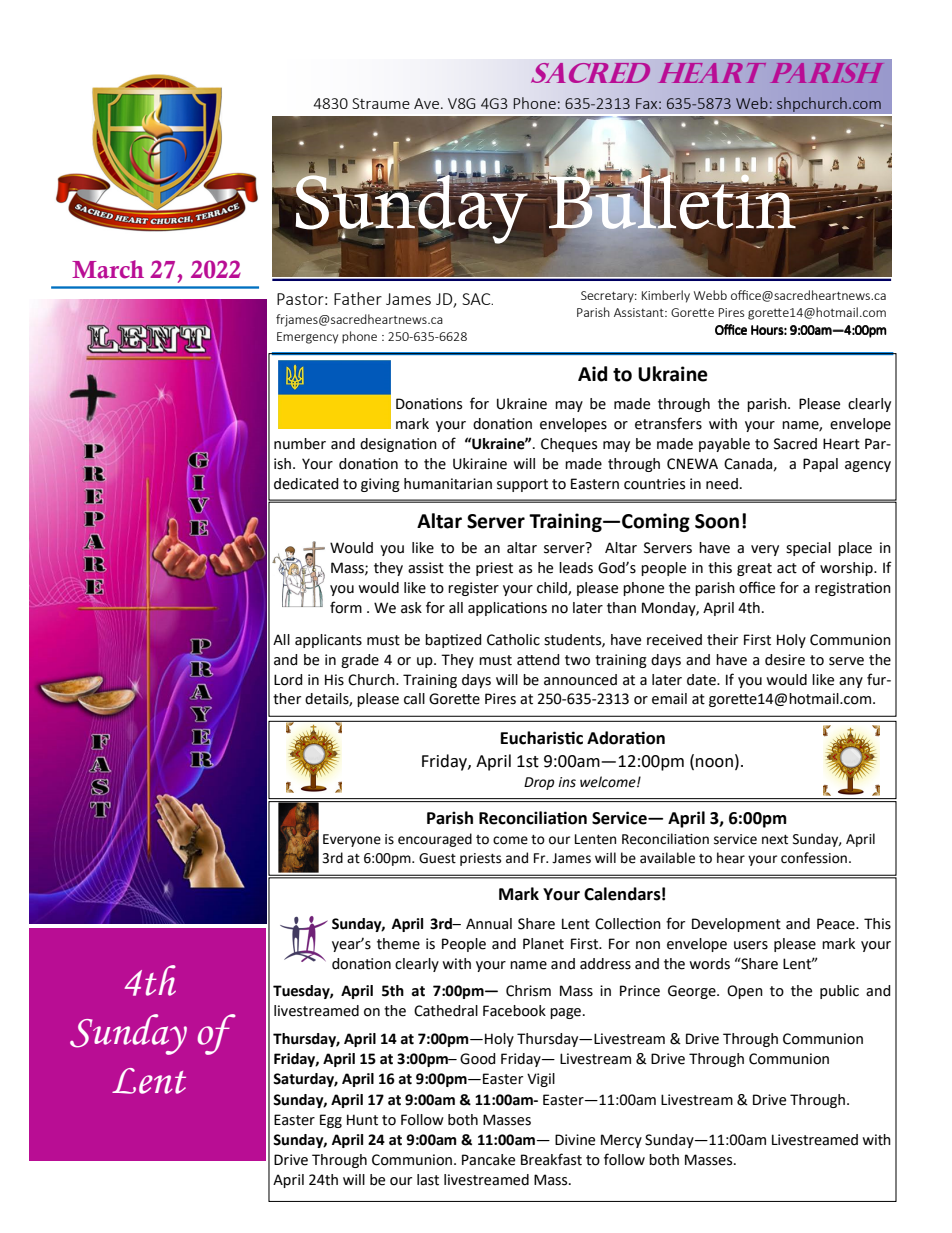 The height and width of the document is (1233, 952). Describe the element at coordinates (714, 763) in the document. I see `noon` at that location.
